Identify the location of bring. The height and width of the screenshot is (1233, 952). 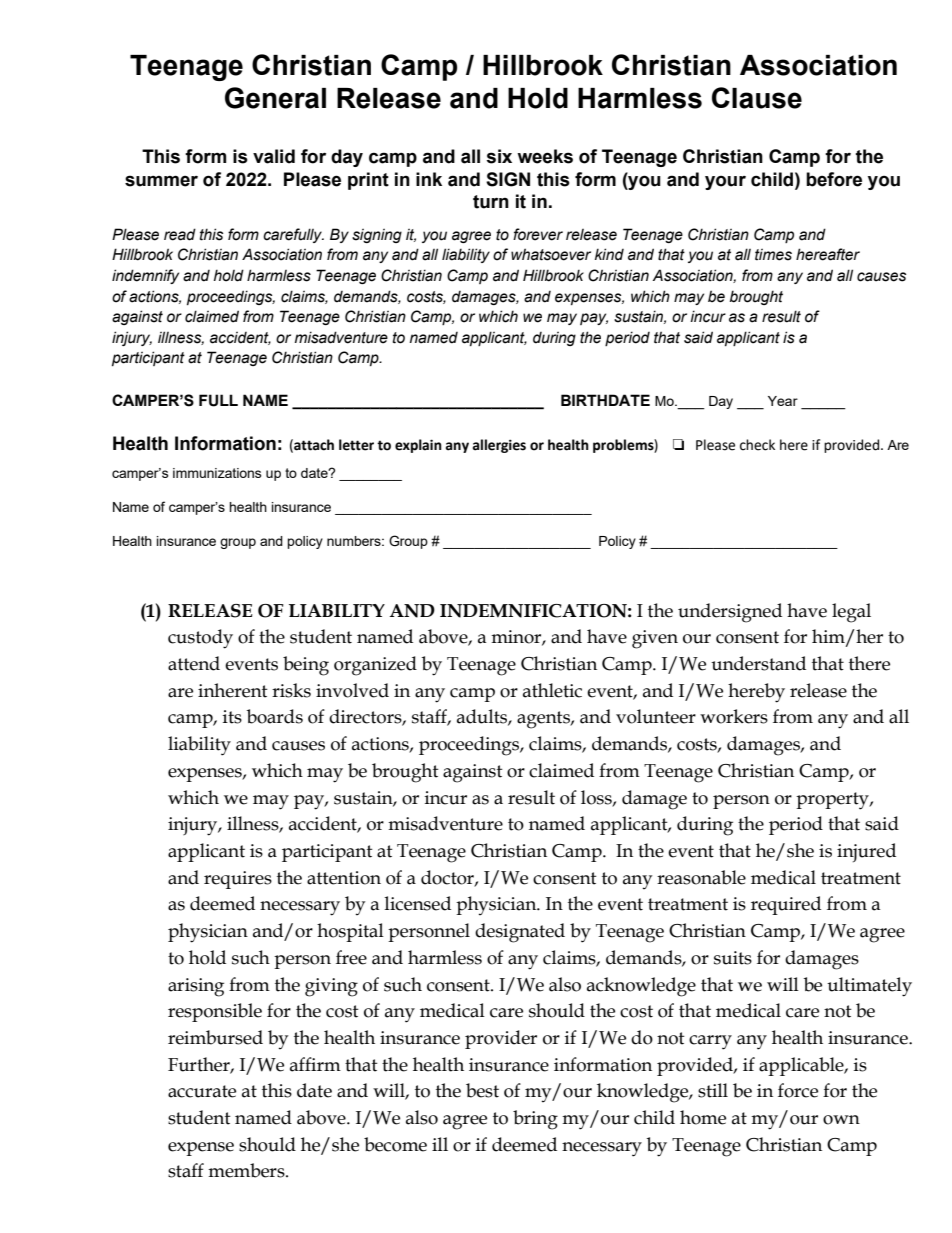
(535, 1120).
